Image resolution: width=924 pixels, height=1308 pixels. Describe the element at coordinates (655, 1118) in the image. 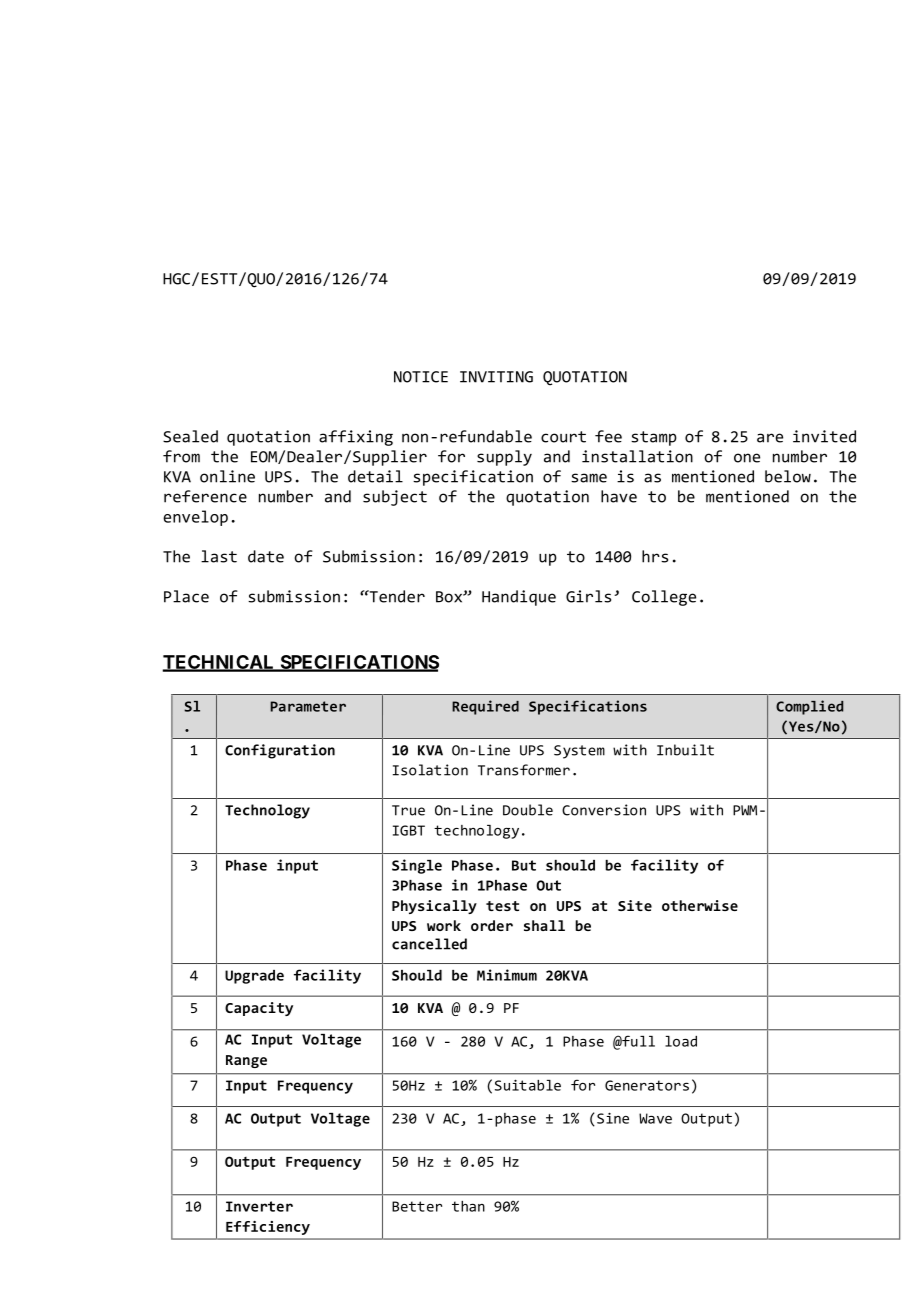

I see `Wave` at that location.
